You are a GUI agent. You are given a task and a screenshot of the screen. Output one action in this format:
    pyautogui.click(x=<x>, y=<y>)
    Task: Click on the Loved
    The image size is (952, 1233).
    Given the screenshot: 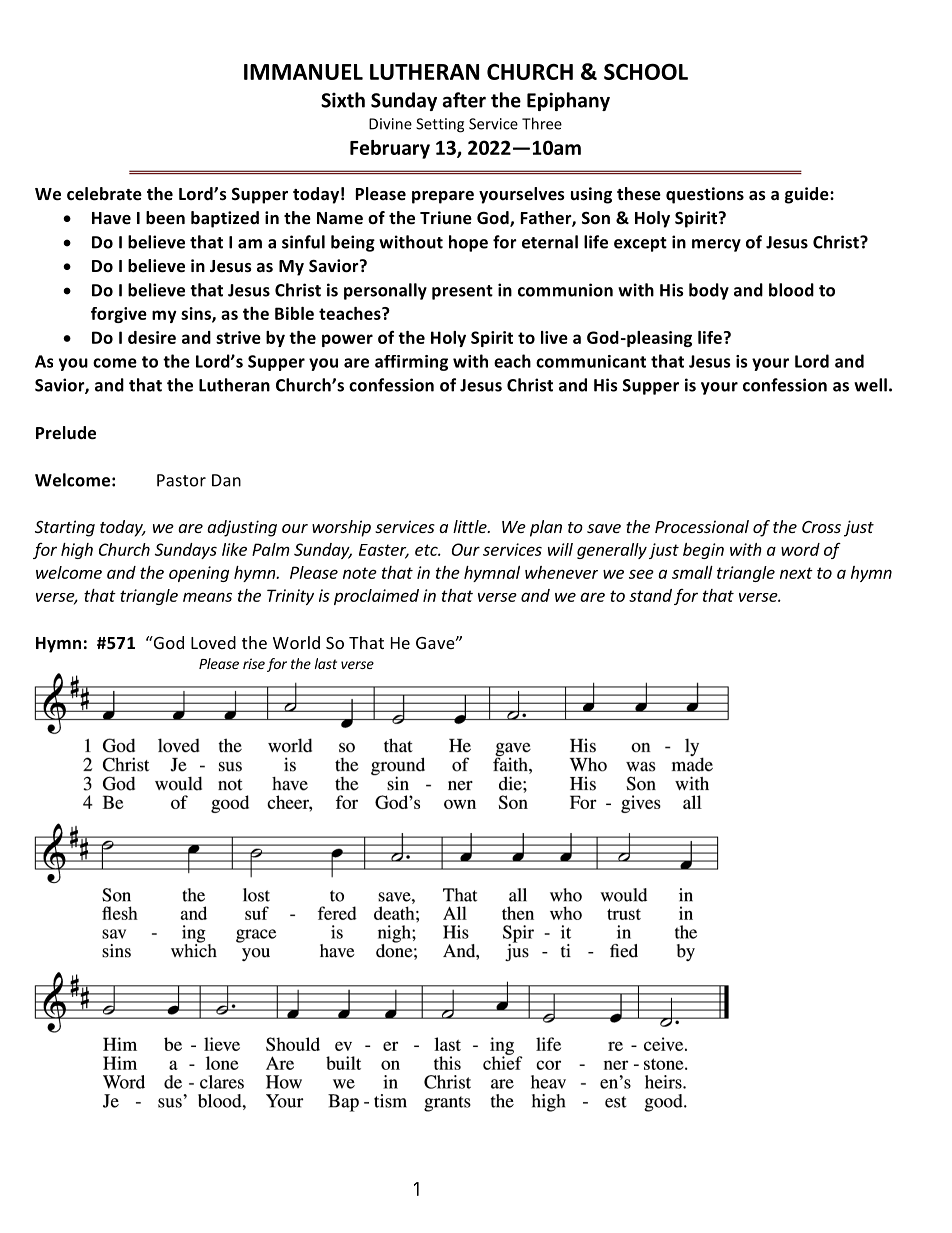 What is the action you would take?
    pyautogui.click(x=213, y=642)
